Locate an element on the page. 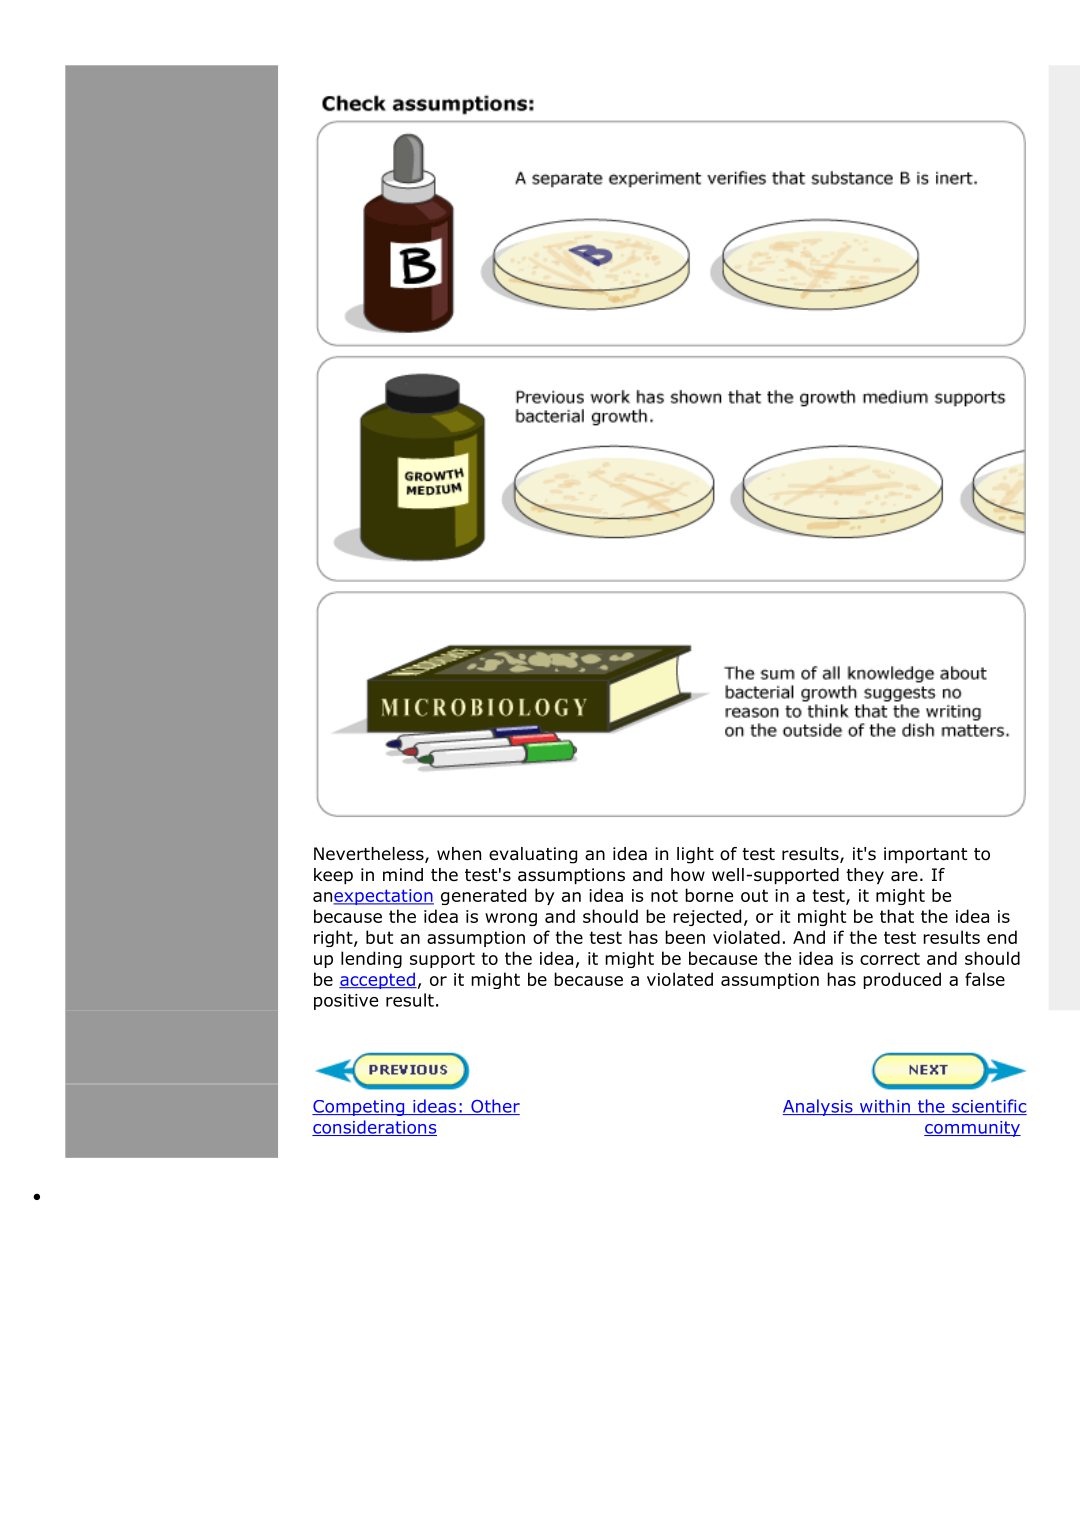 Image resolution: width=1080 pixels, height=1527 pixels. produced is located at coordinates (902, 980).
